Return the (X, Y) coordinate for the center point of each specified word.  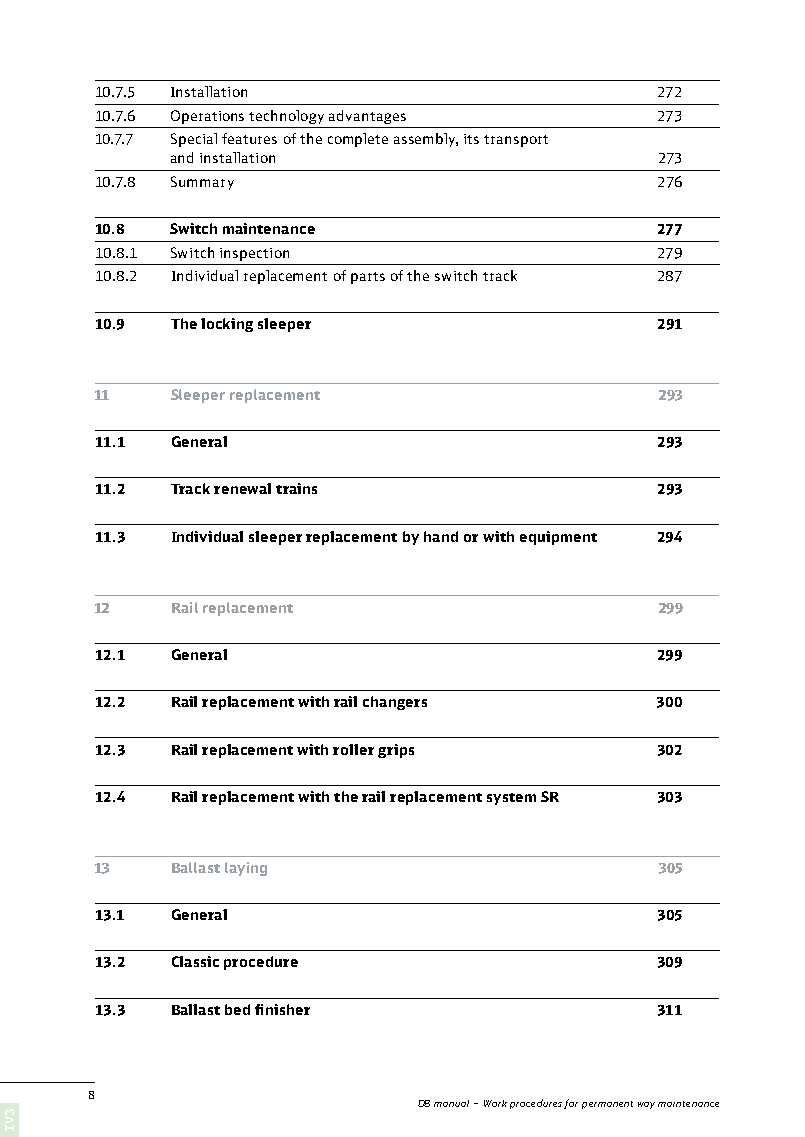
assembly (426, 140)
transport (516, 141)
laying (246, 869)
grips (396, 751)
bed (237, 1009)
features (249, 138)
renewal (242, 488)
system (511, 799)
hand (441, 536)
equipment (558, 538)
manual (451, 1103)
